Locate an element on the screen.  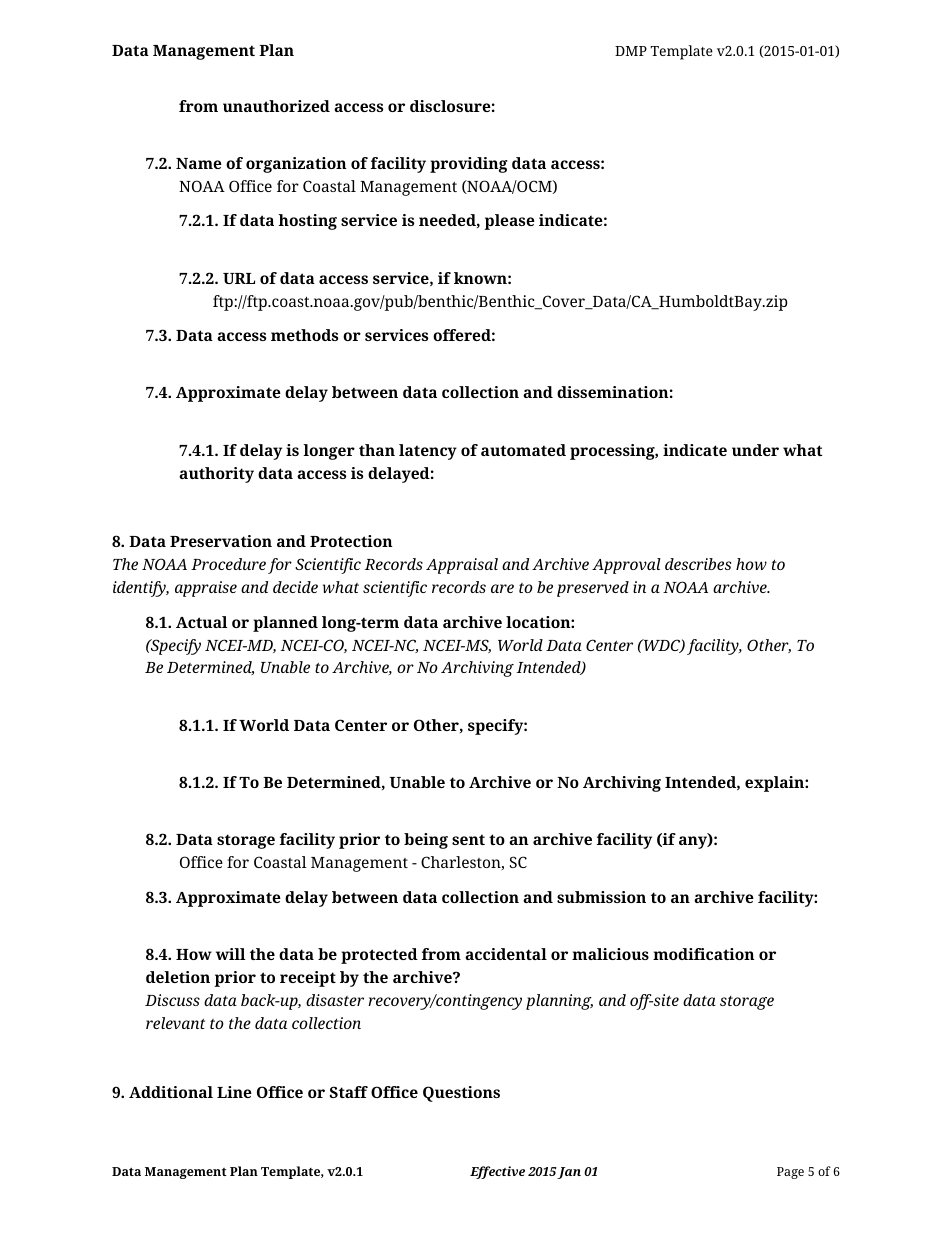
sent is located at coordinates (468, 839).
